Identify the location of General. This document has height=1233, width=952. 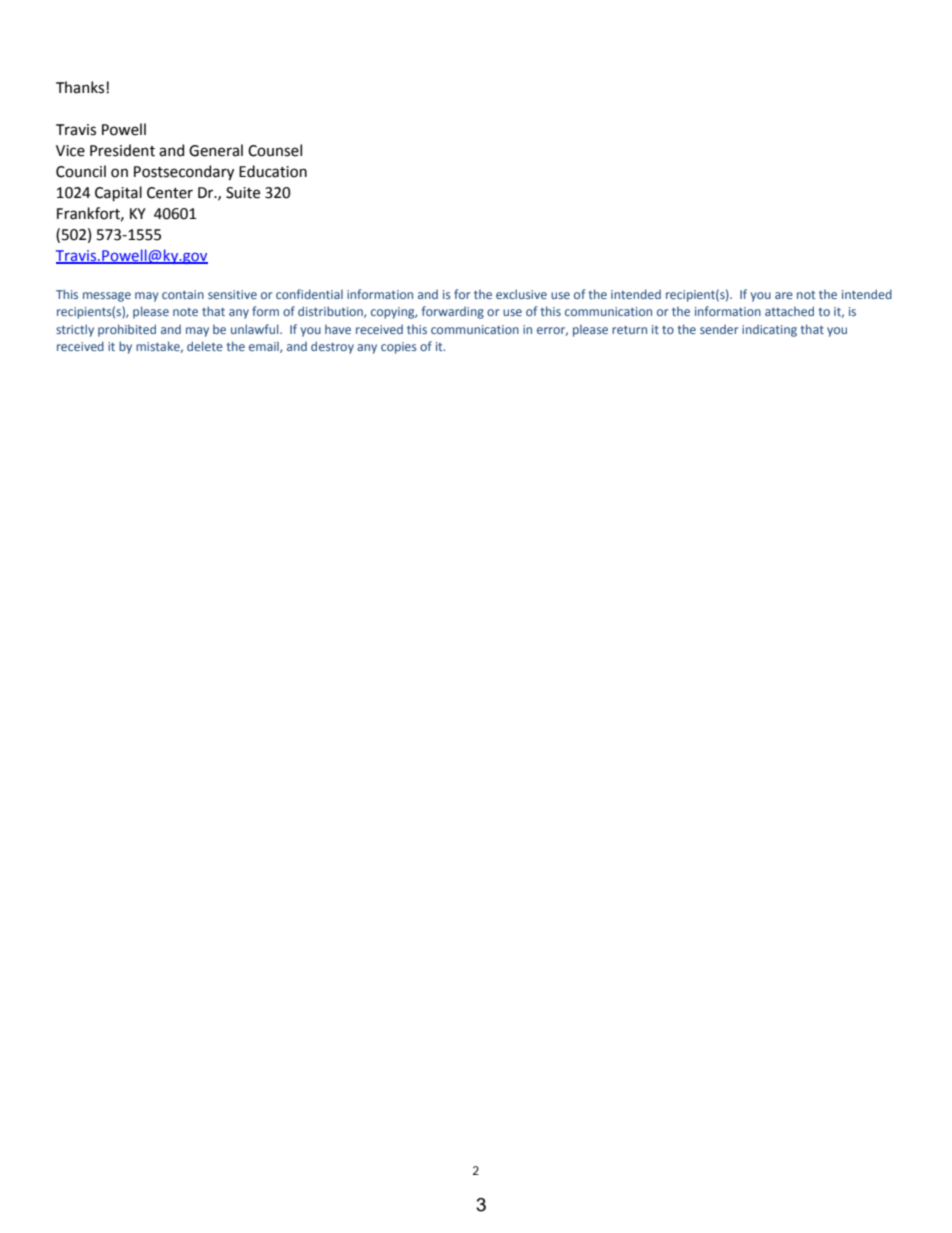
(216, 150).
